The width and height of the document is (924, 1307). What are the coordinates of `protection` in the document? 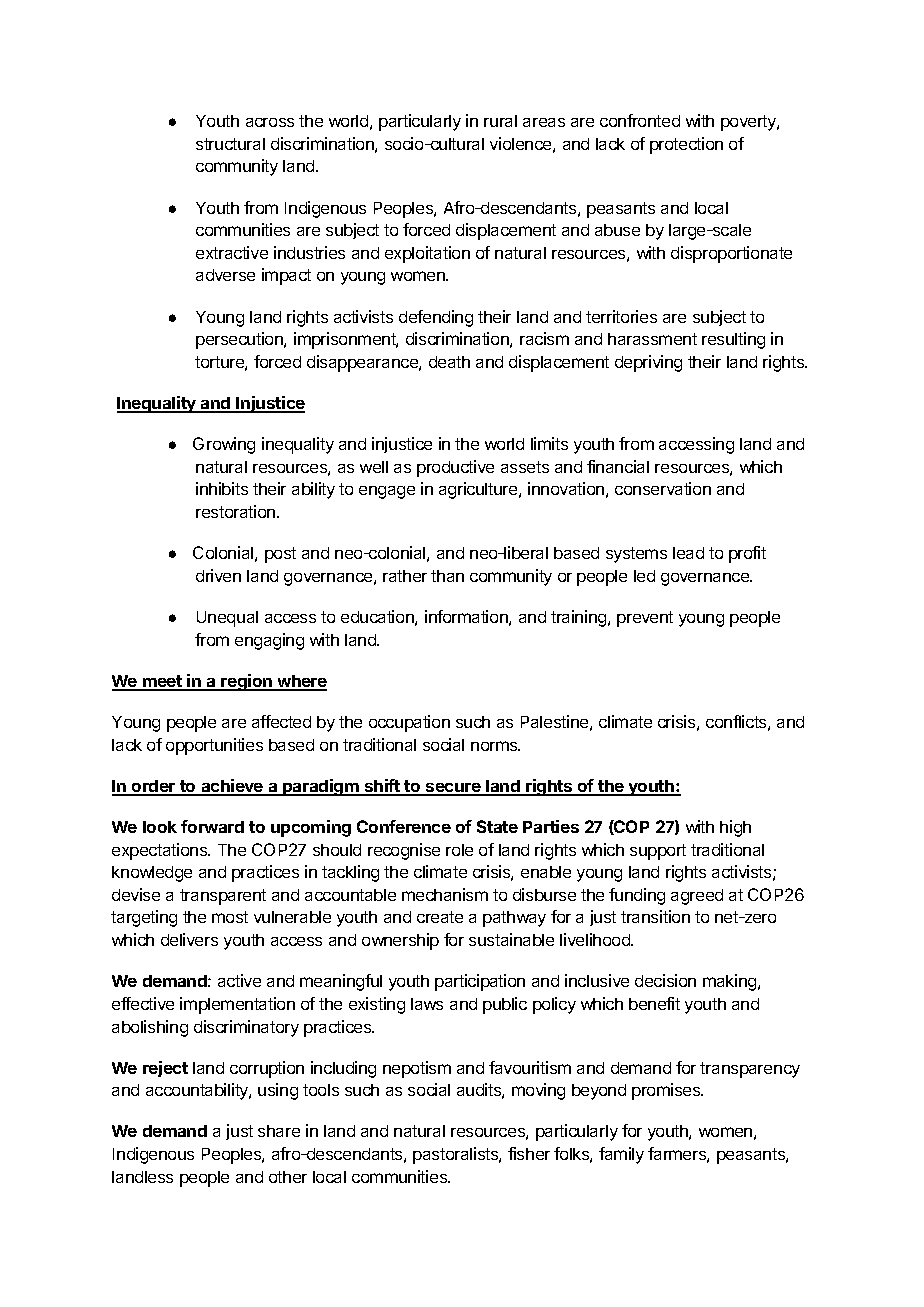 It's located at (686, 145).
